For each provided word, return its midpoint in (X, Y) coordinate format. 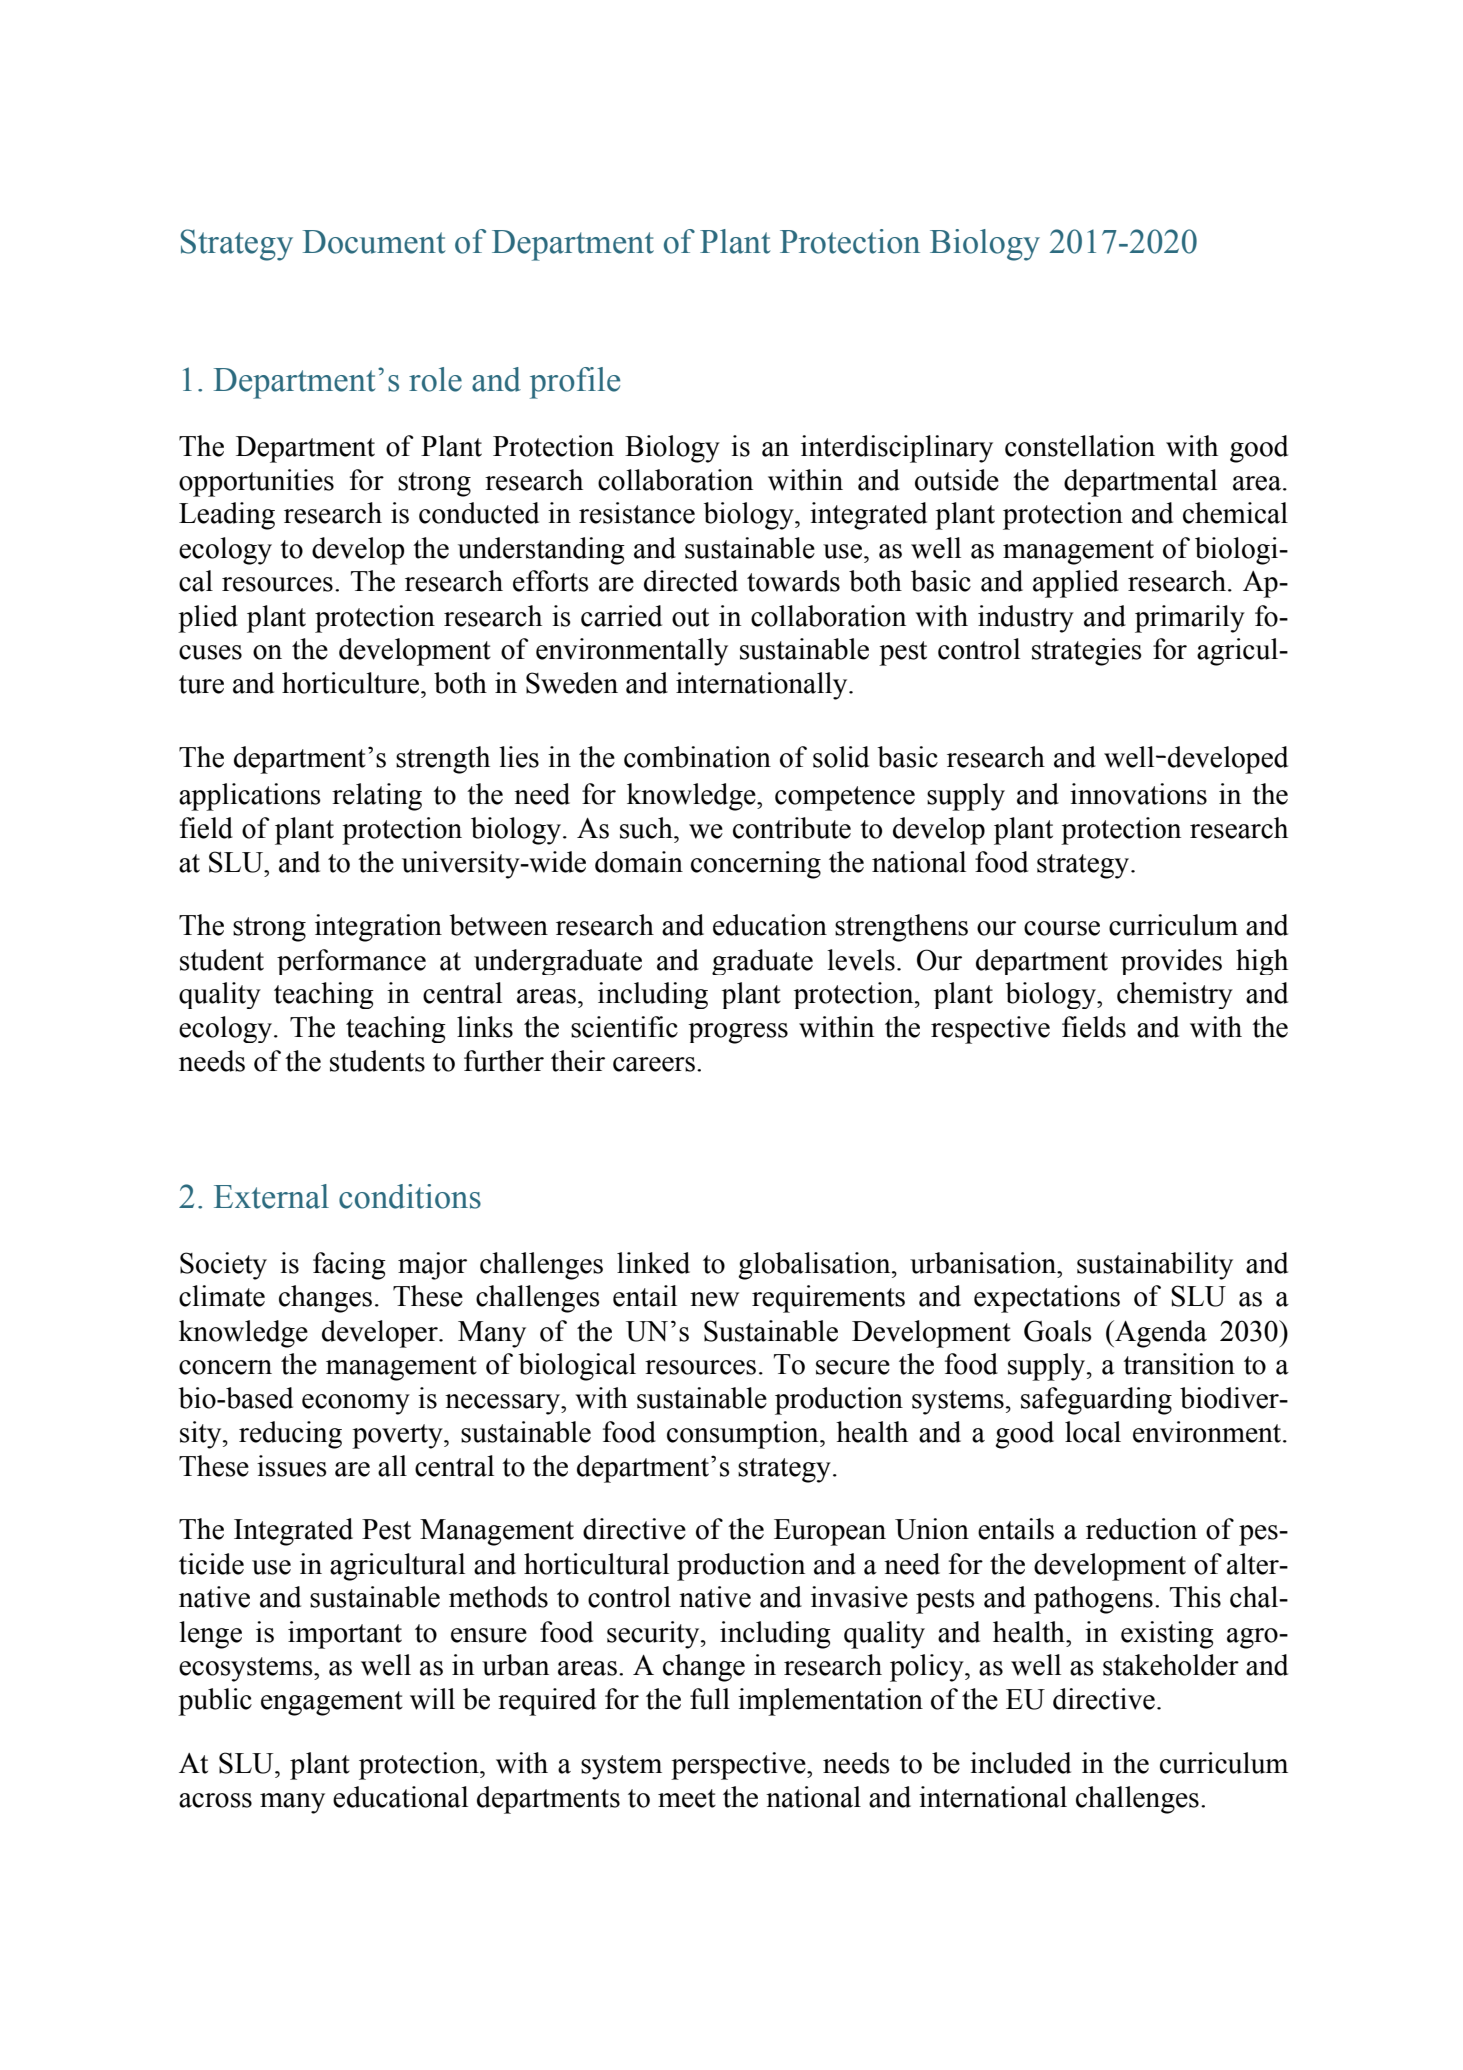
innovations (1138, 794)
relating (377, 797)
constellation (1080, 446)
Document (374, 242)
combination (697, 757)
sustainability (1155, 1266)
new (714, 1299)
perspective (739, 1766)
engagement (332, 1703)
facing (349, 1266)
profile (575, 383)
